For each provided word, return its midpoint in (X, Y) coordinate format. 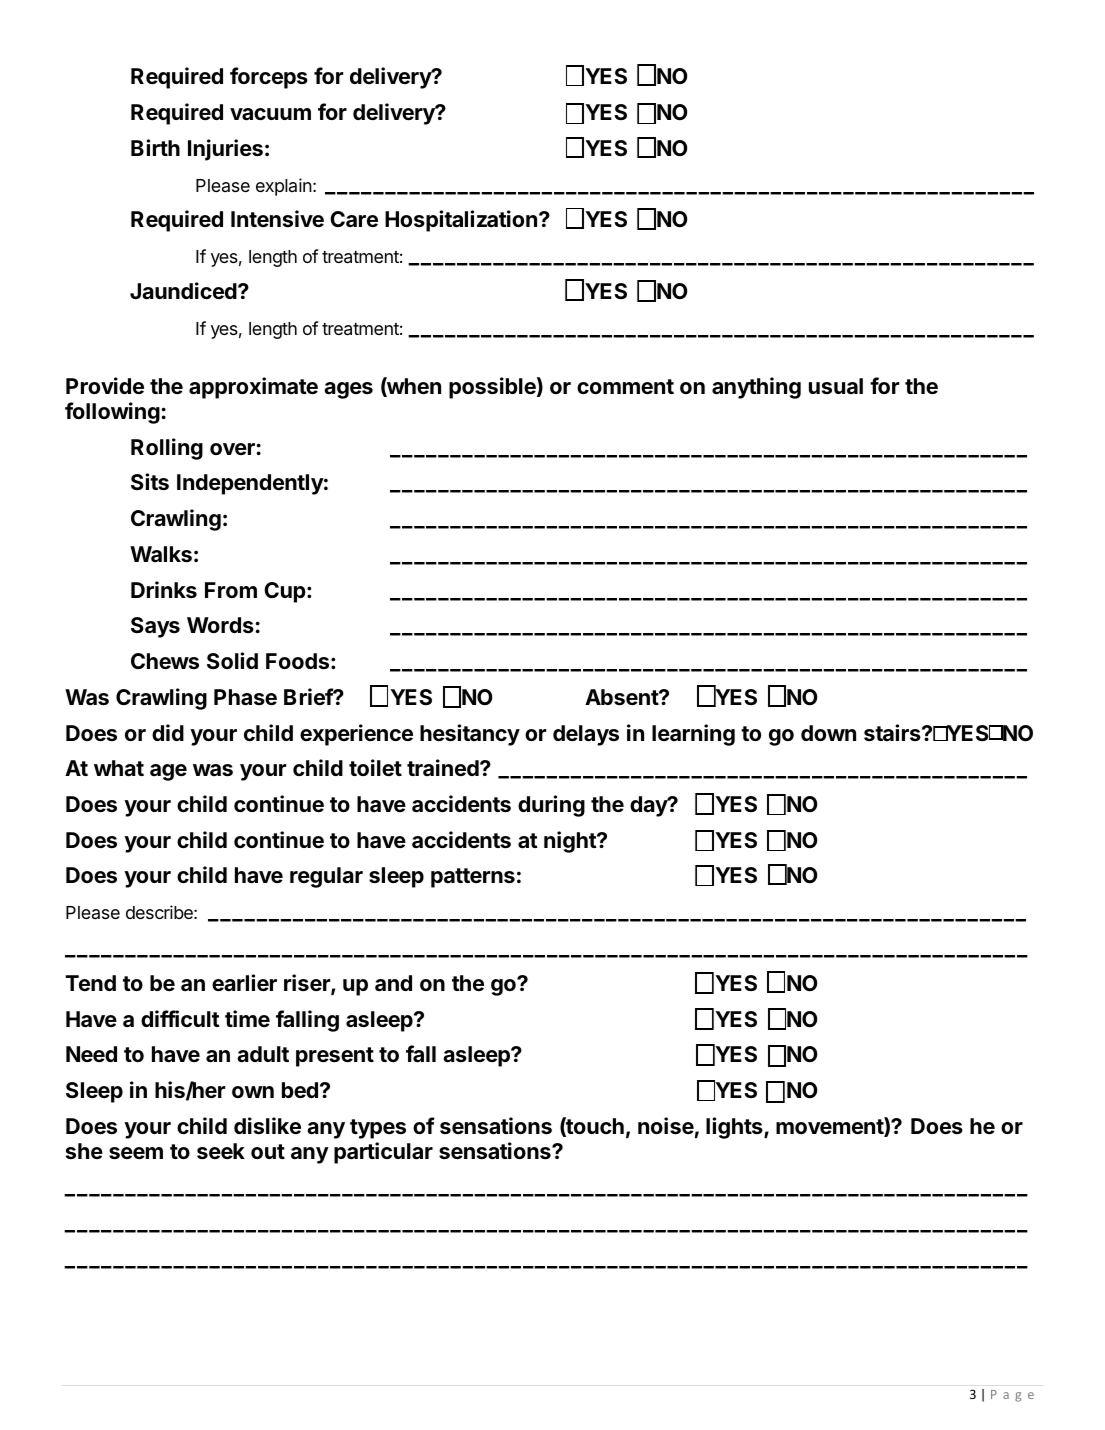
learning (693, 735)
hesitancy (470, 735)
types (378, 1129)
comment (625, 387)
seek (221, 1151)
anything (756, 388)
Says (155, 627)
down (828, 733)
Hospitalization (461, 221)
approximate (253, 388)
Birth (155, 147)
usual (836, 386)
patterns (473, 878)
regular (326, 877)
